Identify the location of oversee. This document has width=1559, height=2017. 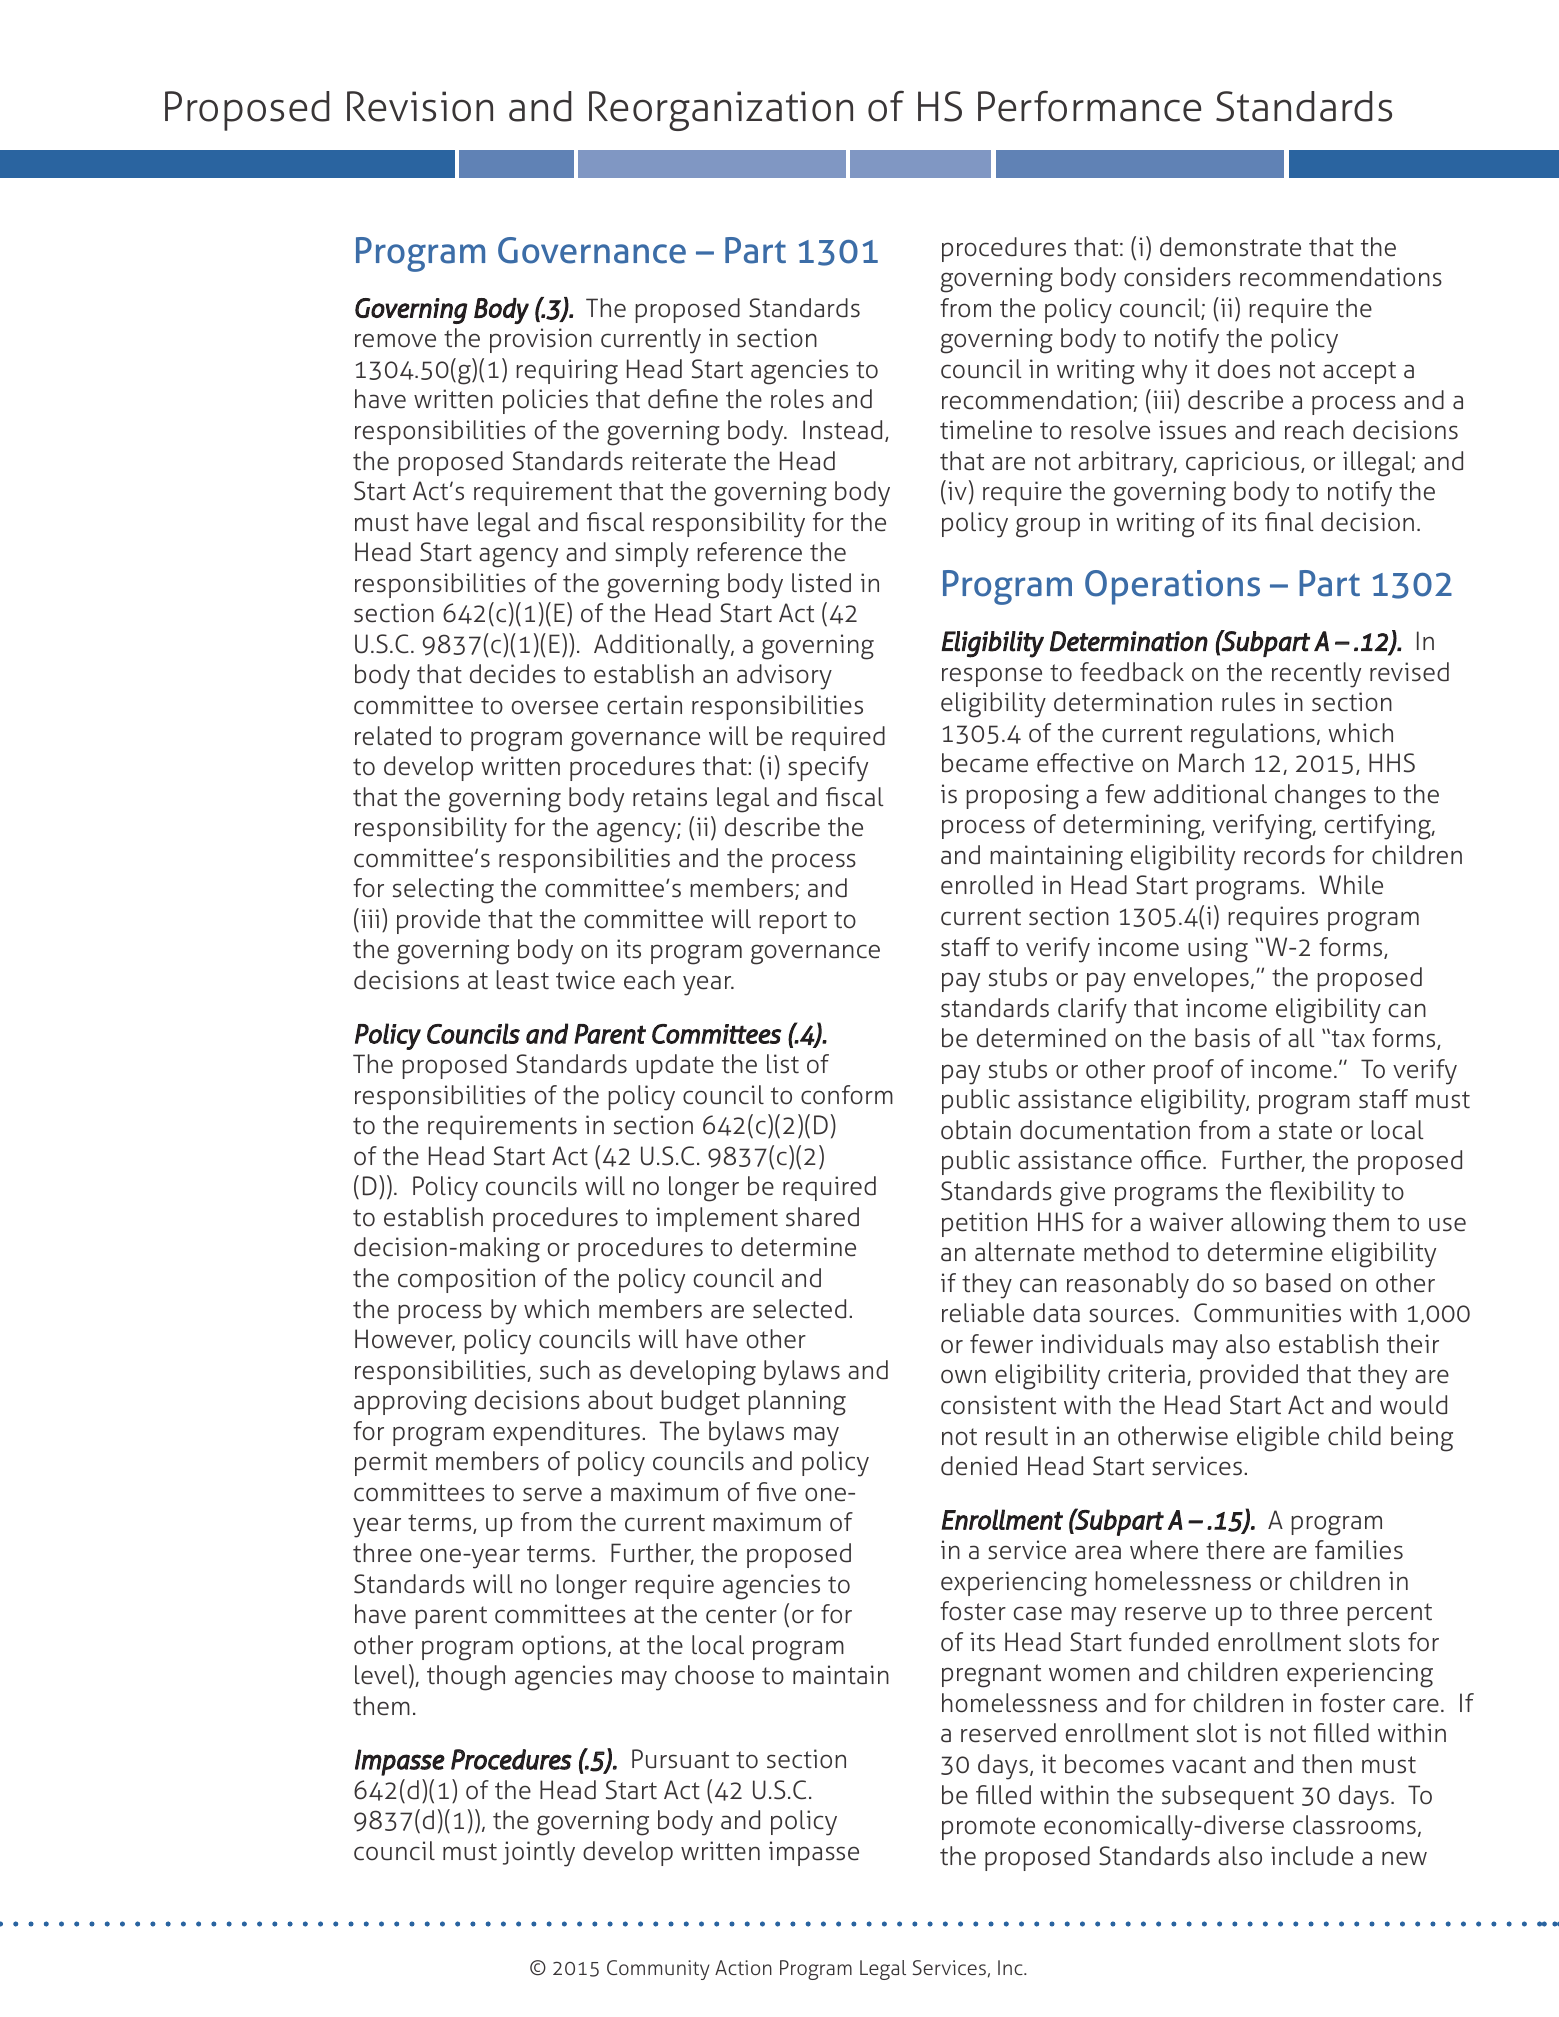
(555, 707).
